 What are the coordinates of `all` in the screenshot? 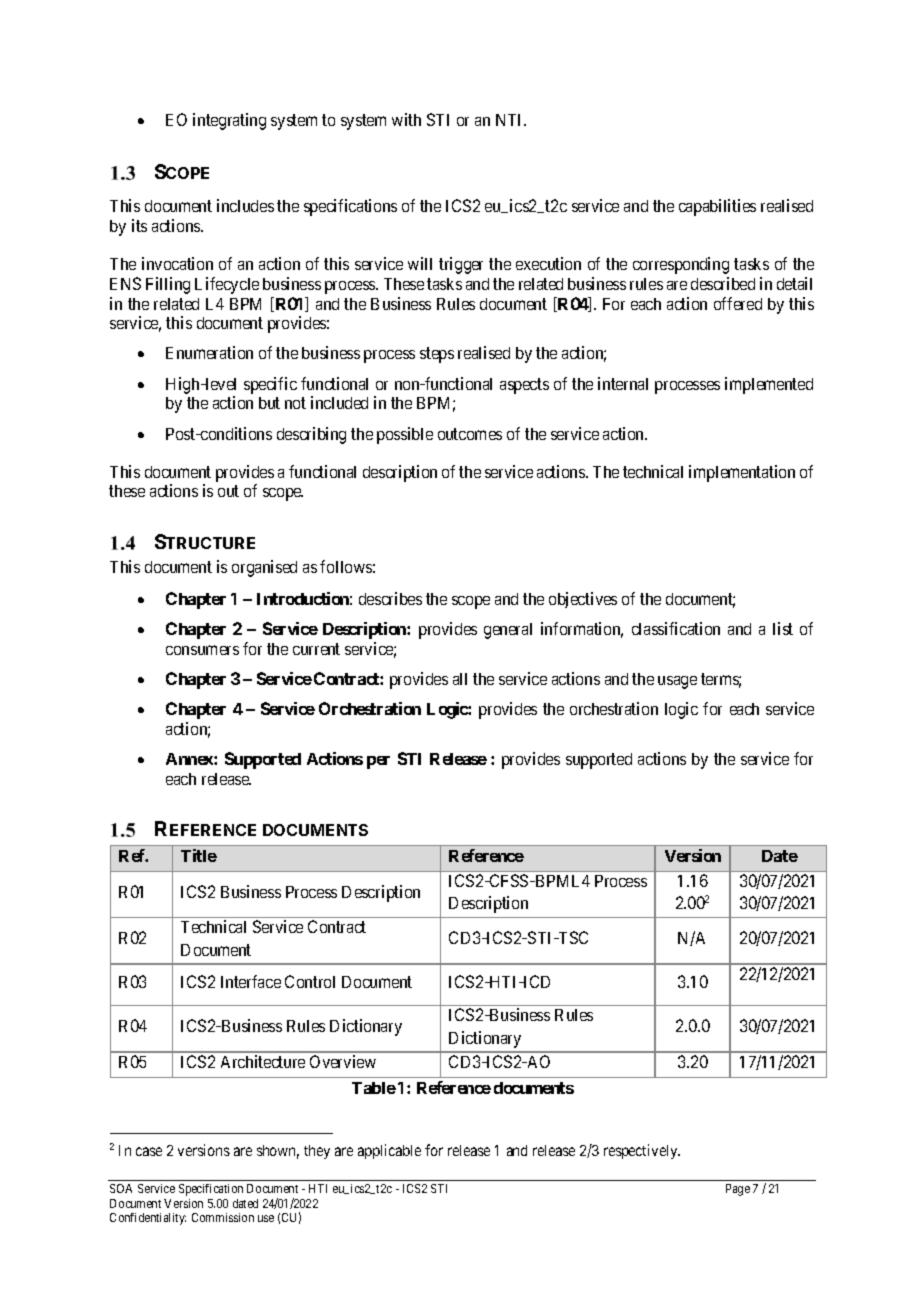 It's located at (460, 679).
